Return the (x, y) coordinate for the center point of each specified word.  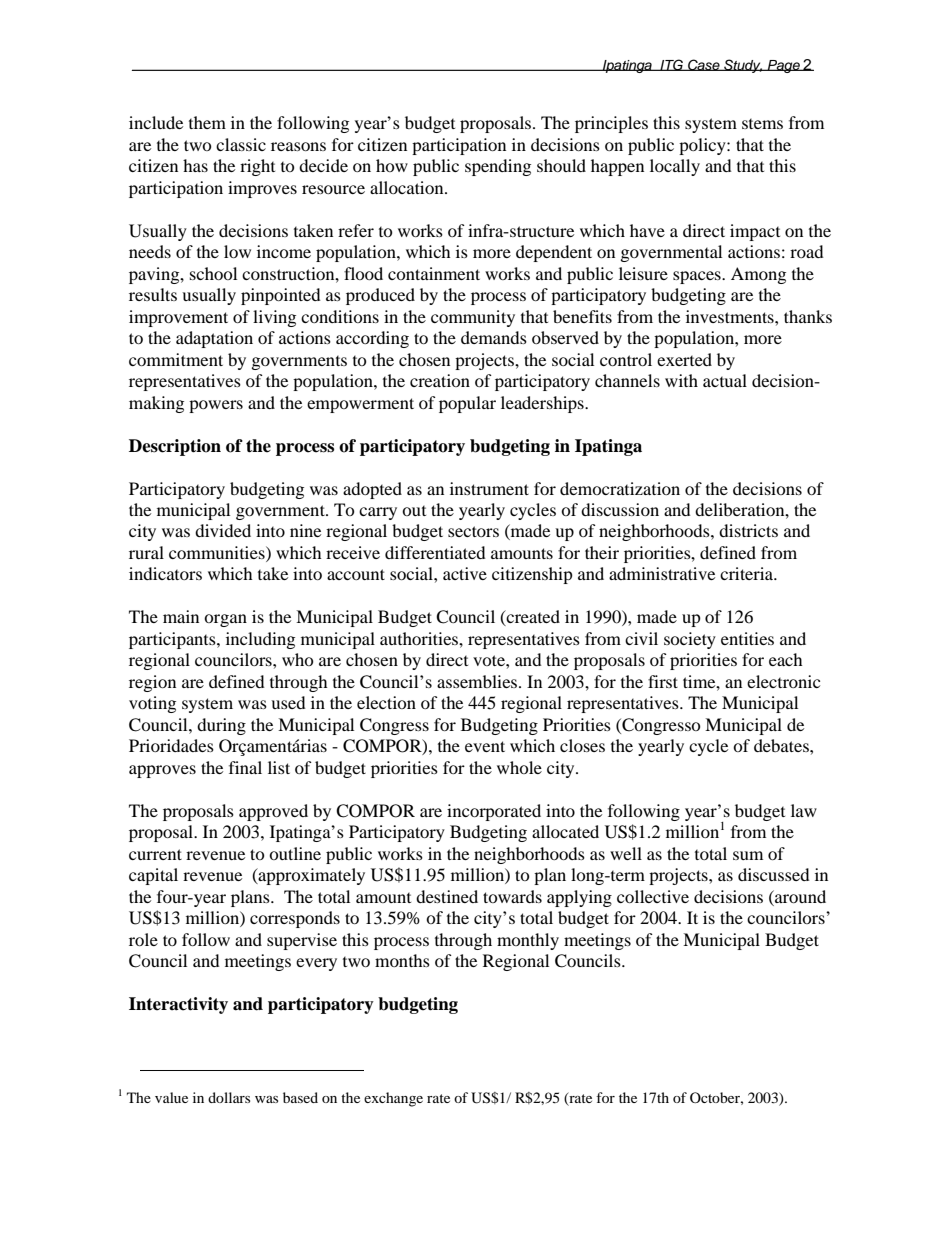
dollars (229, 1097)
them (207, 122)
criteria (748, 573)
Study (742, 66)
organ (225, 620)
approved (273, 812)
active (465, 573)
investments (731, 316)
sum (748, 855)
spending (498, 167)
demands (494, 337)
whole (519, 767)
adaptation (214, 339)
